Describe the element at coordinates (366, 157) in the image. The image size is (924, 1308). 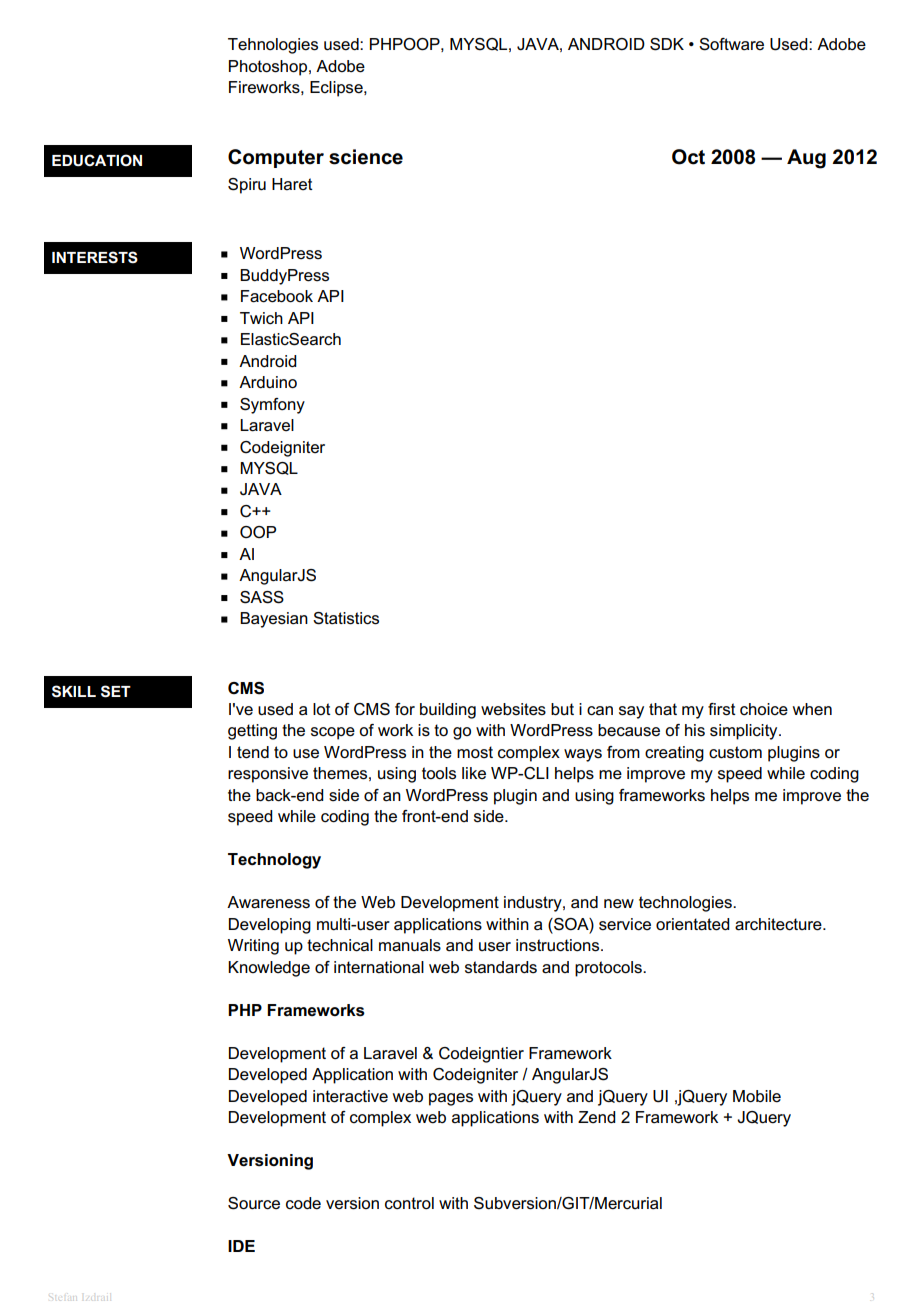
I see `science` at that location.
